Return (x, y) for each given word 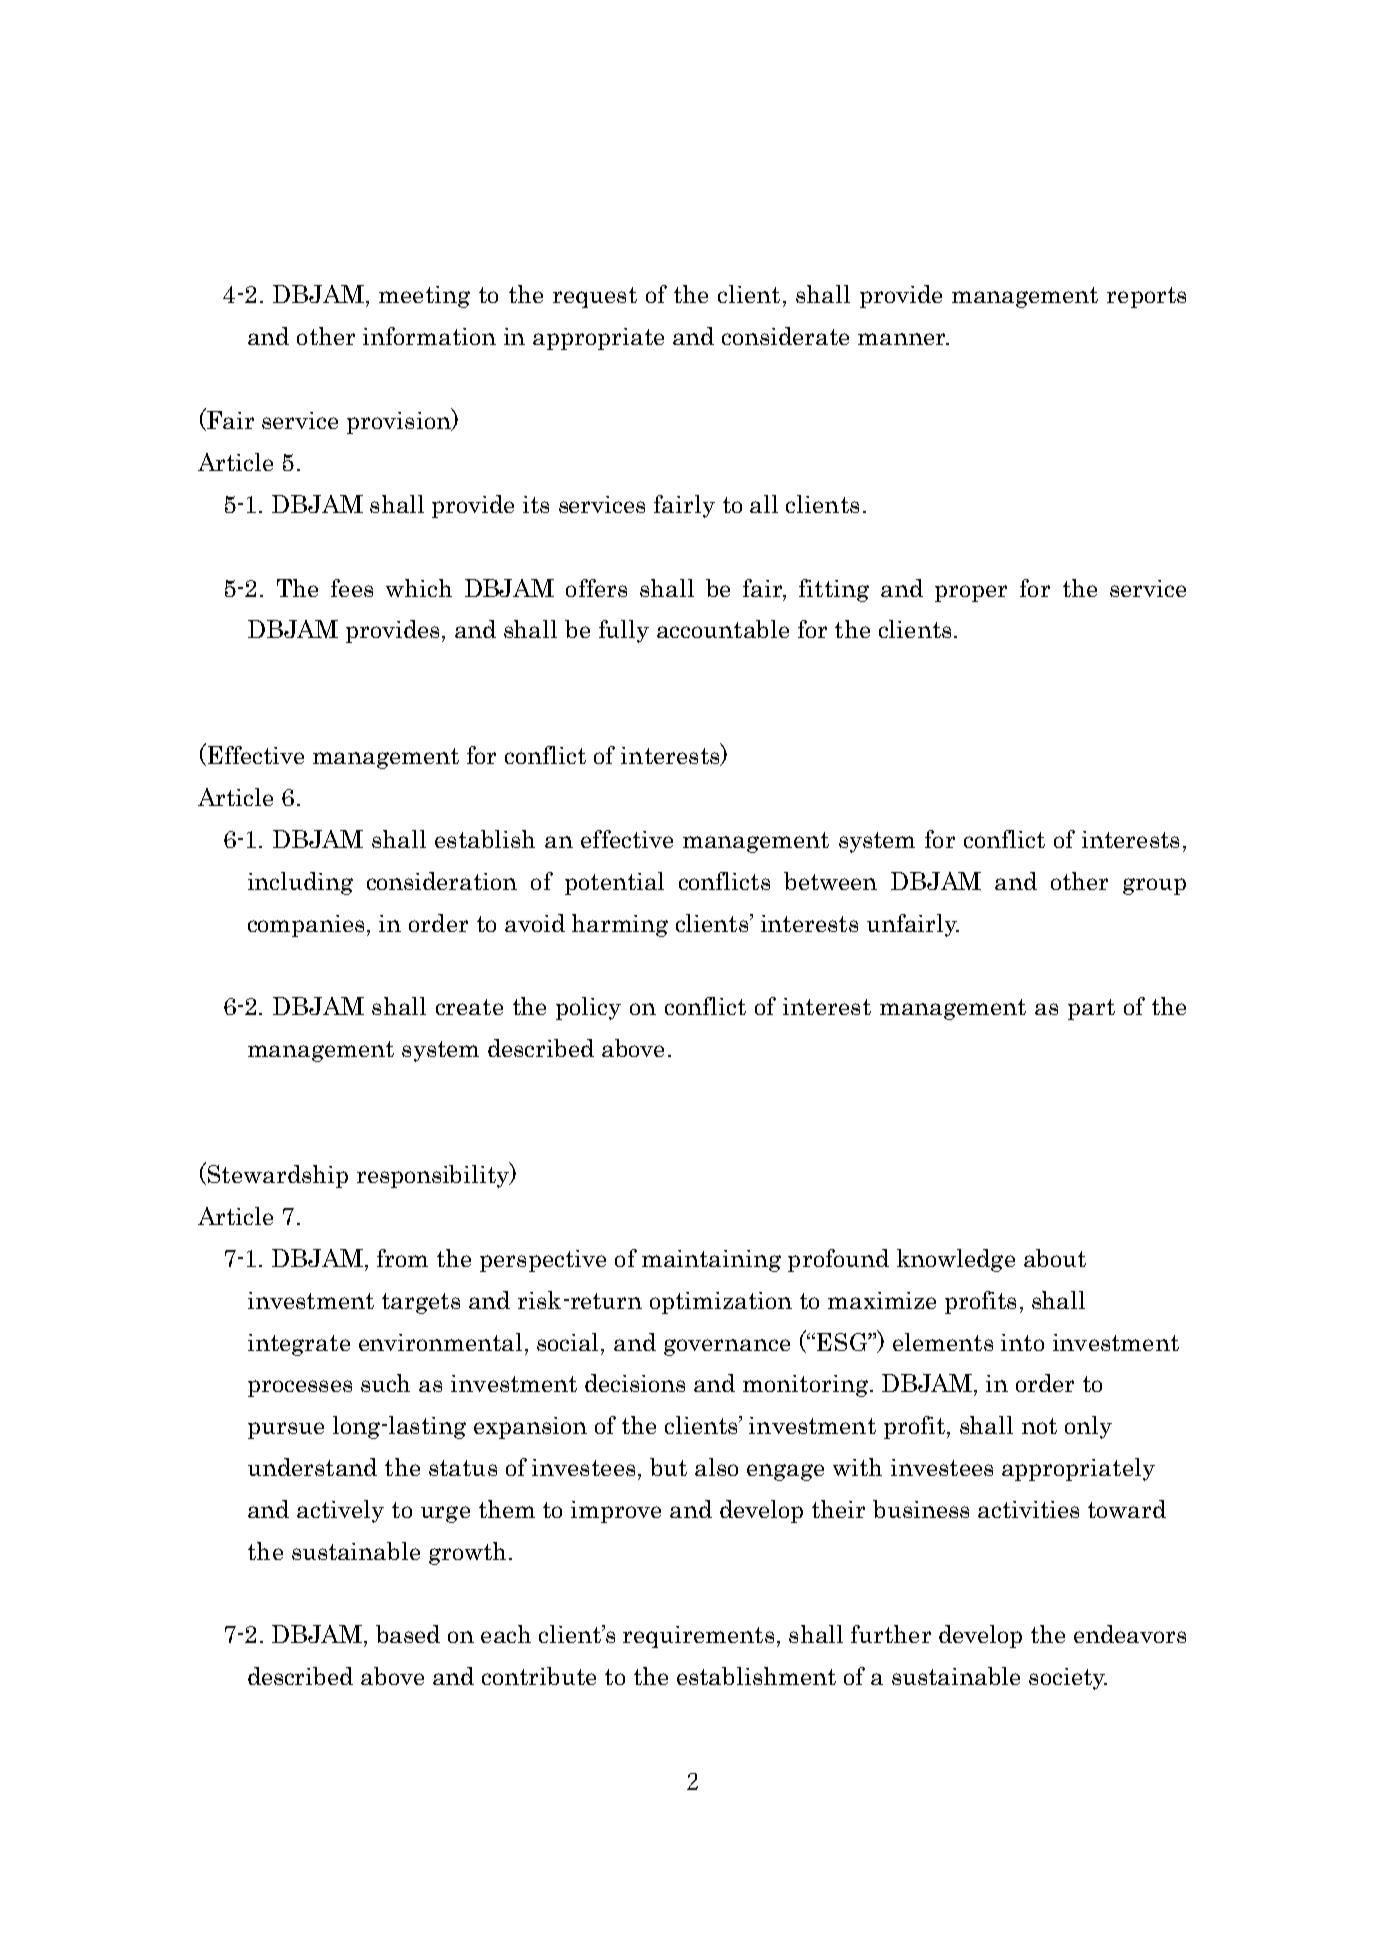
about (1055, 1258)
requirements (698, 1637)
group (1154, 886)
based (408, 1634)
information (429, 336)
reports (1146, 297)
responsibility (434, 1175)
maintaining (711, 1261)
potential (614, 883)
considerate (785, 336)
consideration (442, 881)
